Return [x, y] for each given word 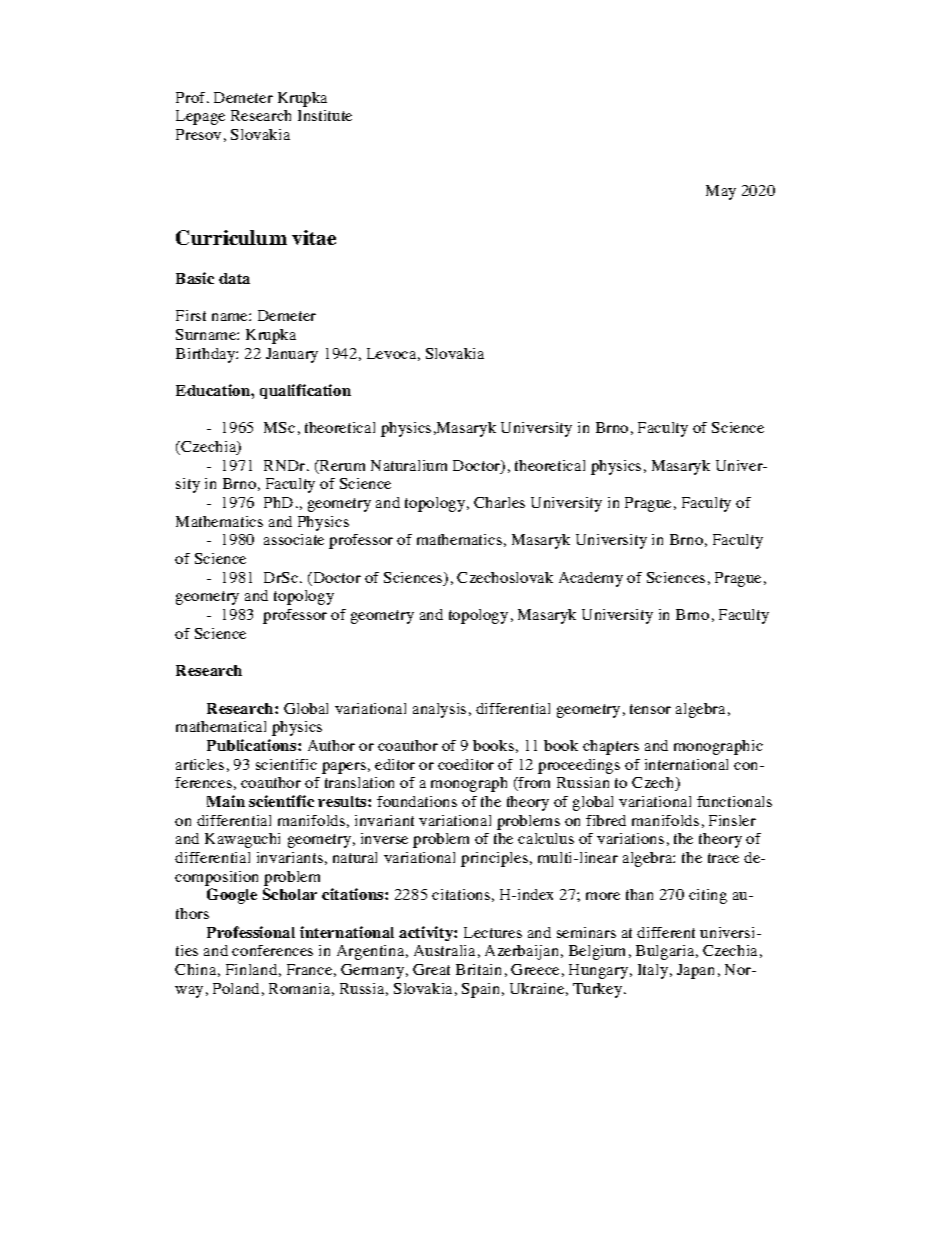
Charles [499, 502]
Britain [478, 969]
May [721, 192]
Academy [591, 579]
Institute [325, 115]
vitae [314, 237]
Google [232, 896]
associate [294, 539]
